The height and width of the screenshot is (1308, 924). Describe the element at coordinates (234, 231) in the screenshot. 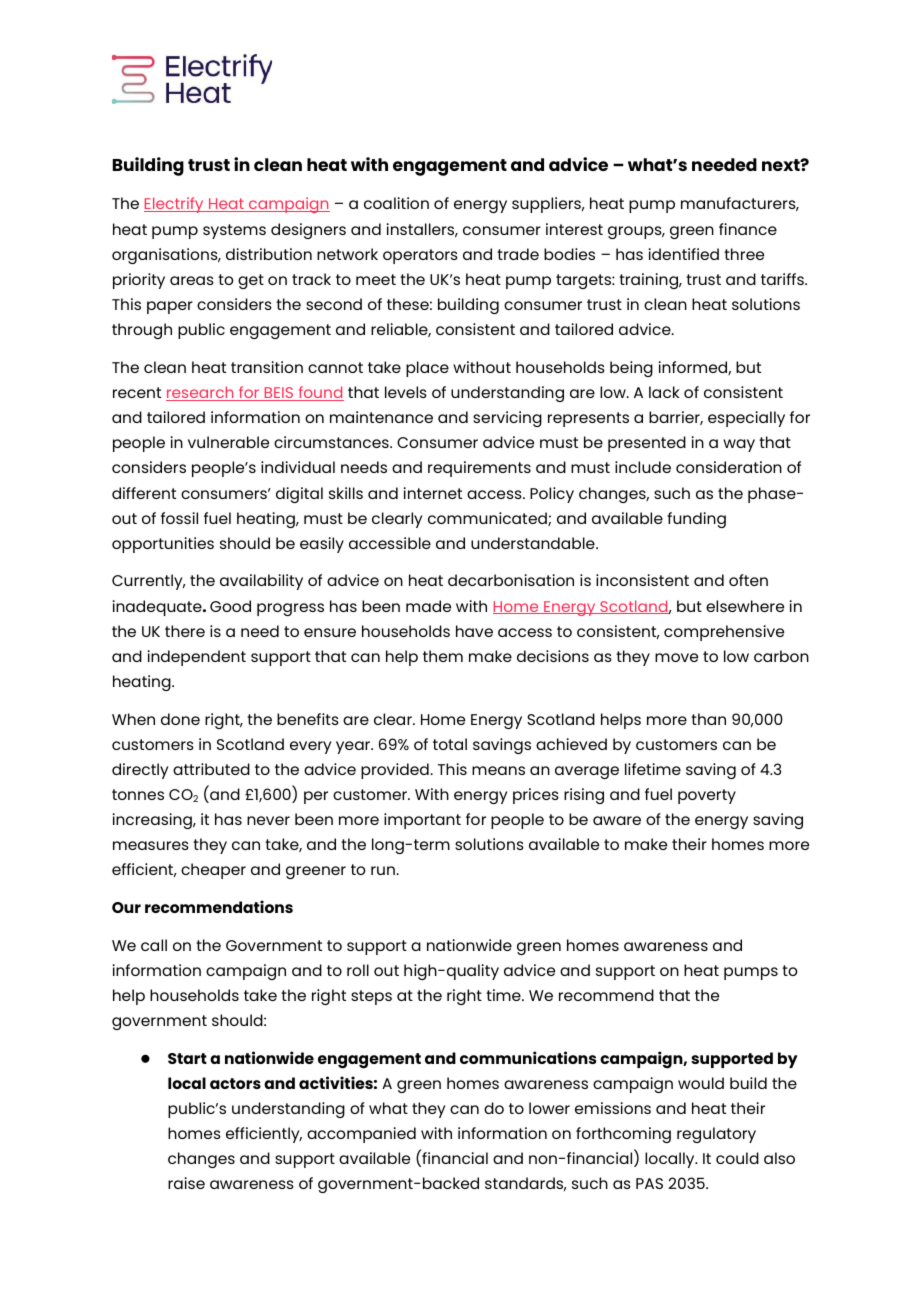

I see `systems` at that location.
